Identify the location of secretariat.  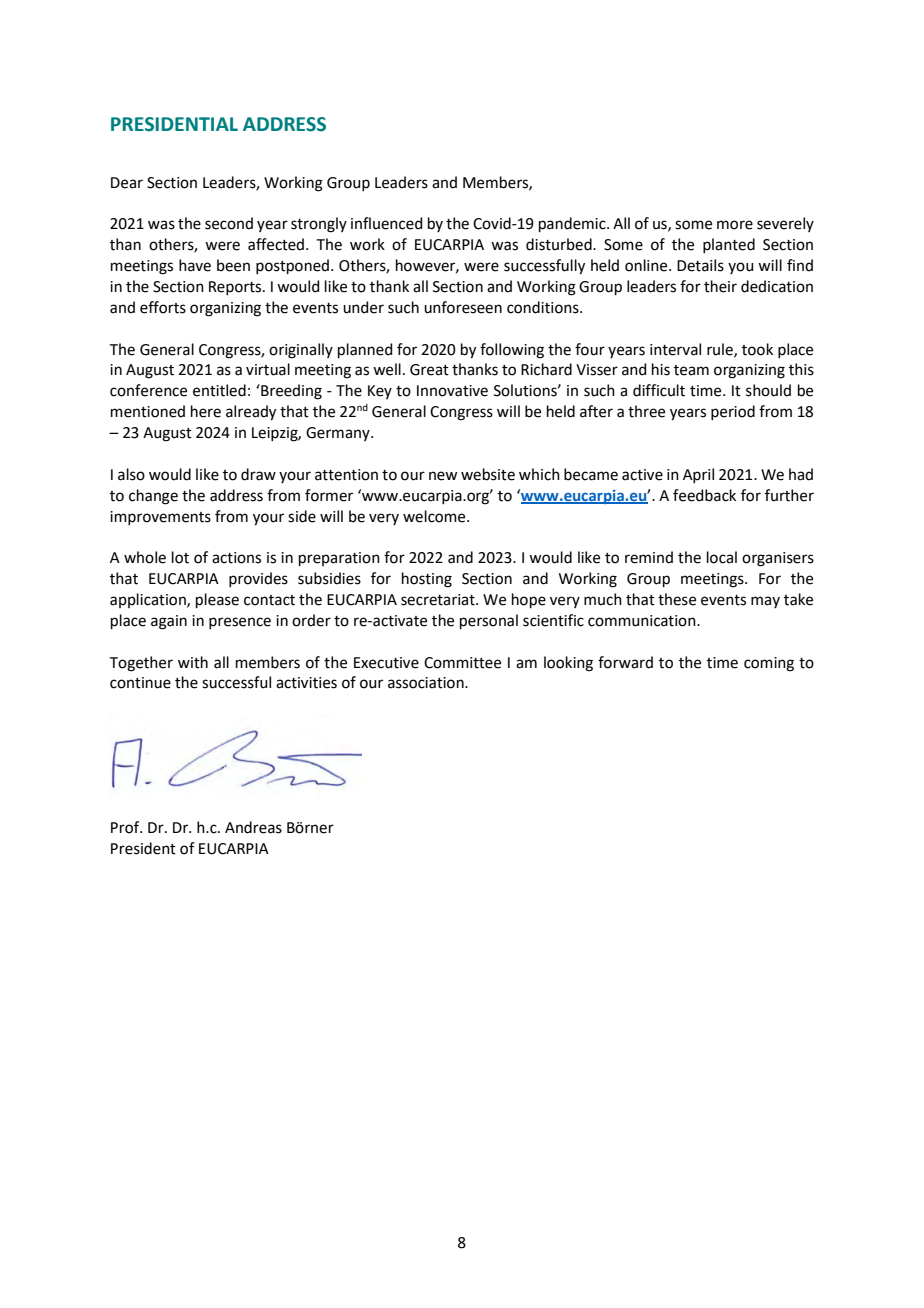
(439, 600).
